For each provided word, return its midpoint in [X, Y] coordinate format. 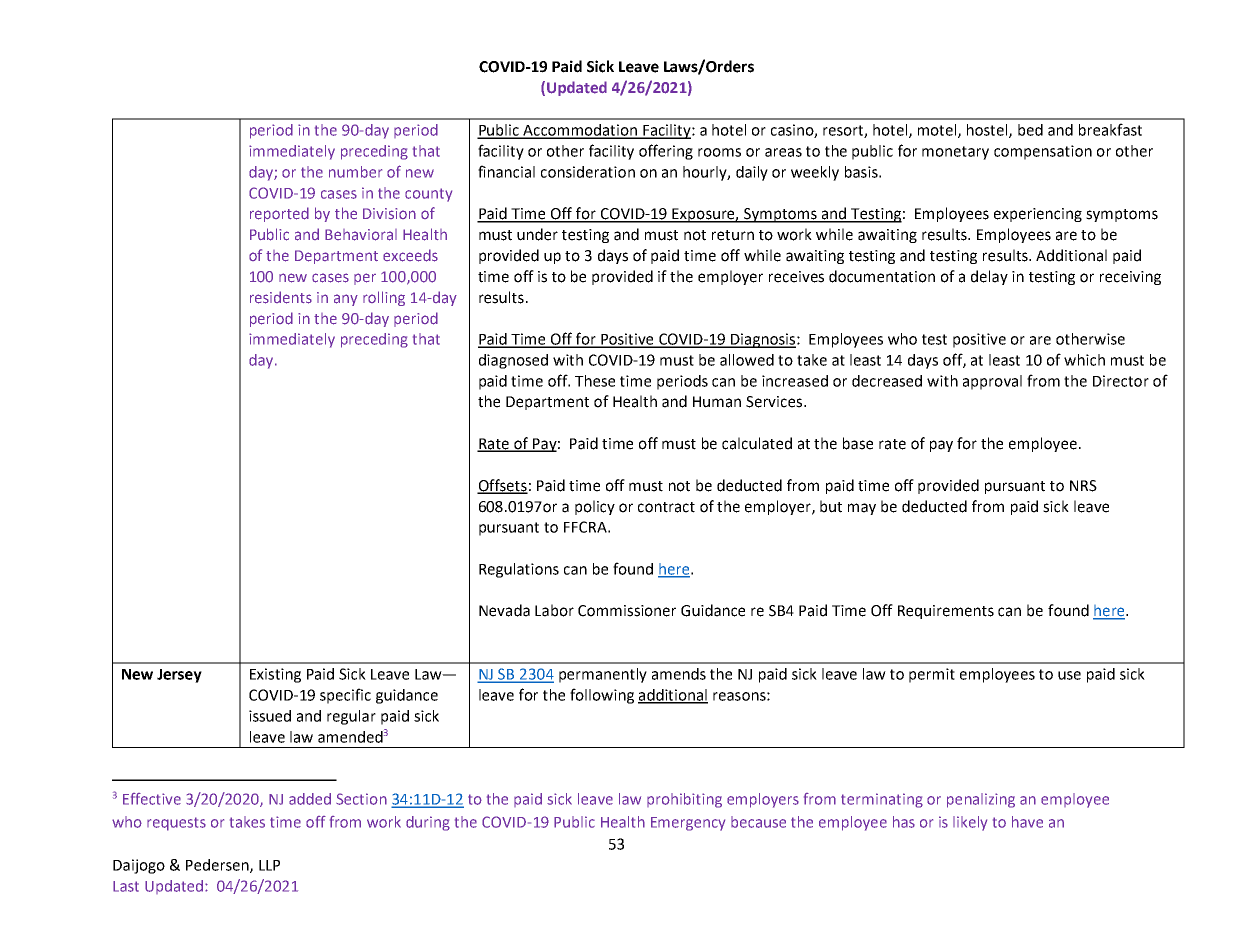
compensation [1043, 152]
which [1084, 360]
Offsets [502, 486]
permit [932, 675]
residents [281, 297]
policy [595, 507]
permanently [603, 675]
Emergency [688, 824]
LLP [269, 865]
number [355, 172]
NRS [1083, 486]
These [595, 381]
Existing [275, 675]
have [1027, 822]
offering [666, 152]
